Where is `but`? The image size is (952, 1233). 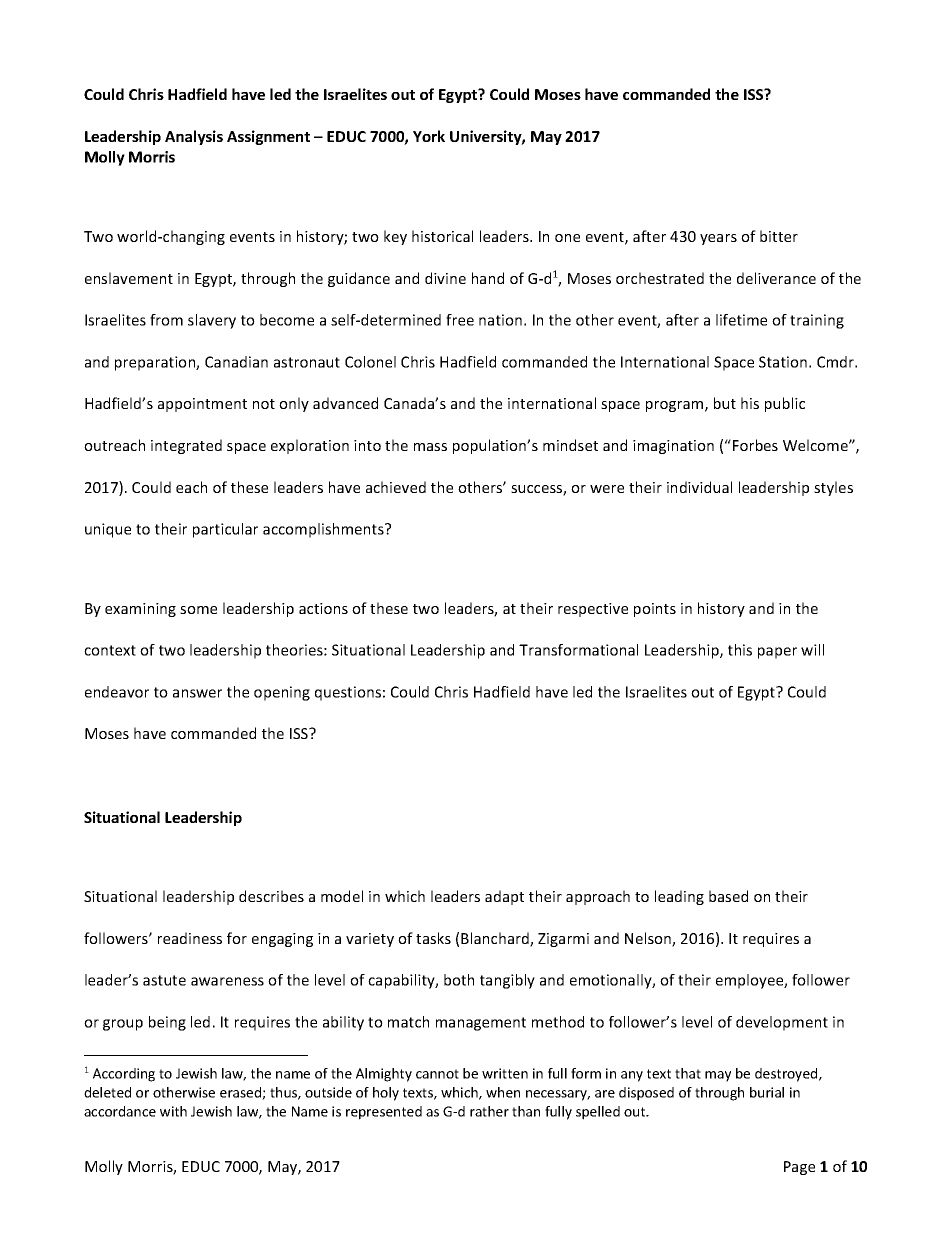 but is located at coordinates (725, 403).
